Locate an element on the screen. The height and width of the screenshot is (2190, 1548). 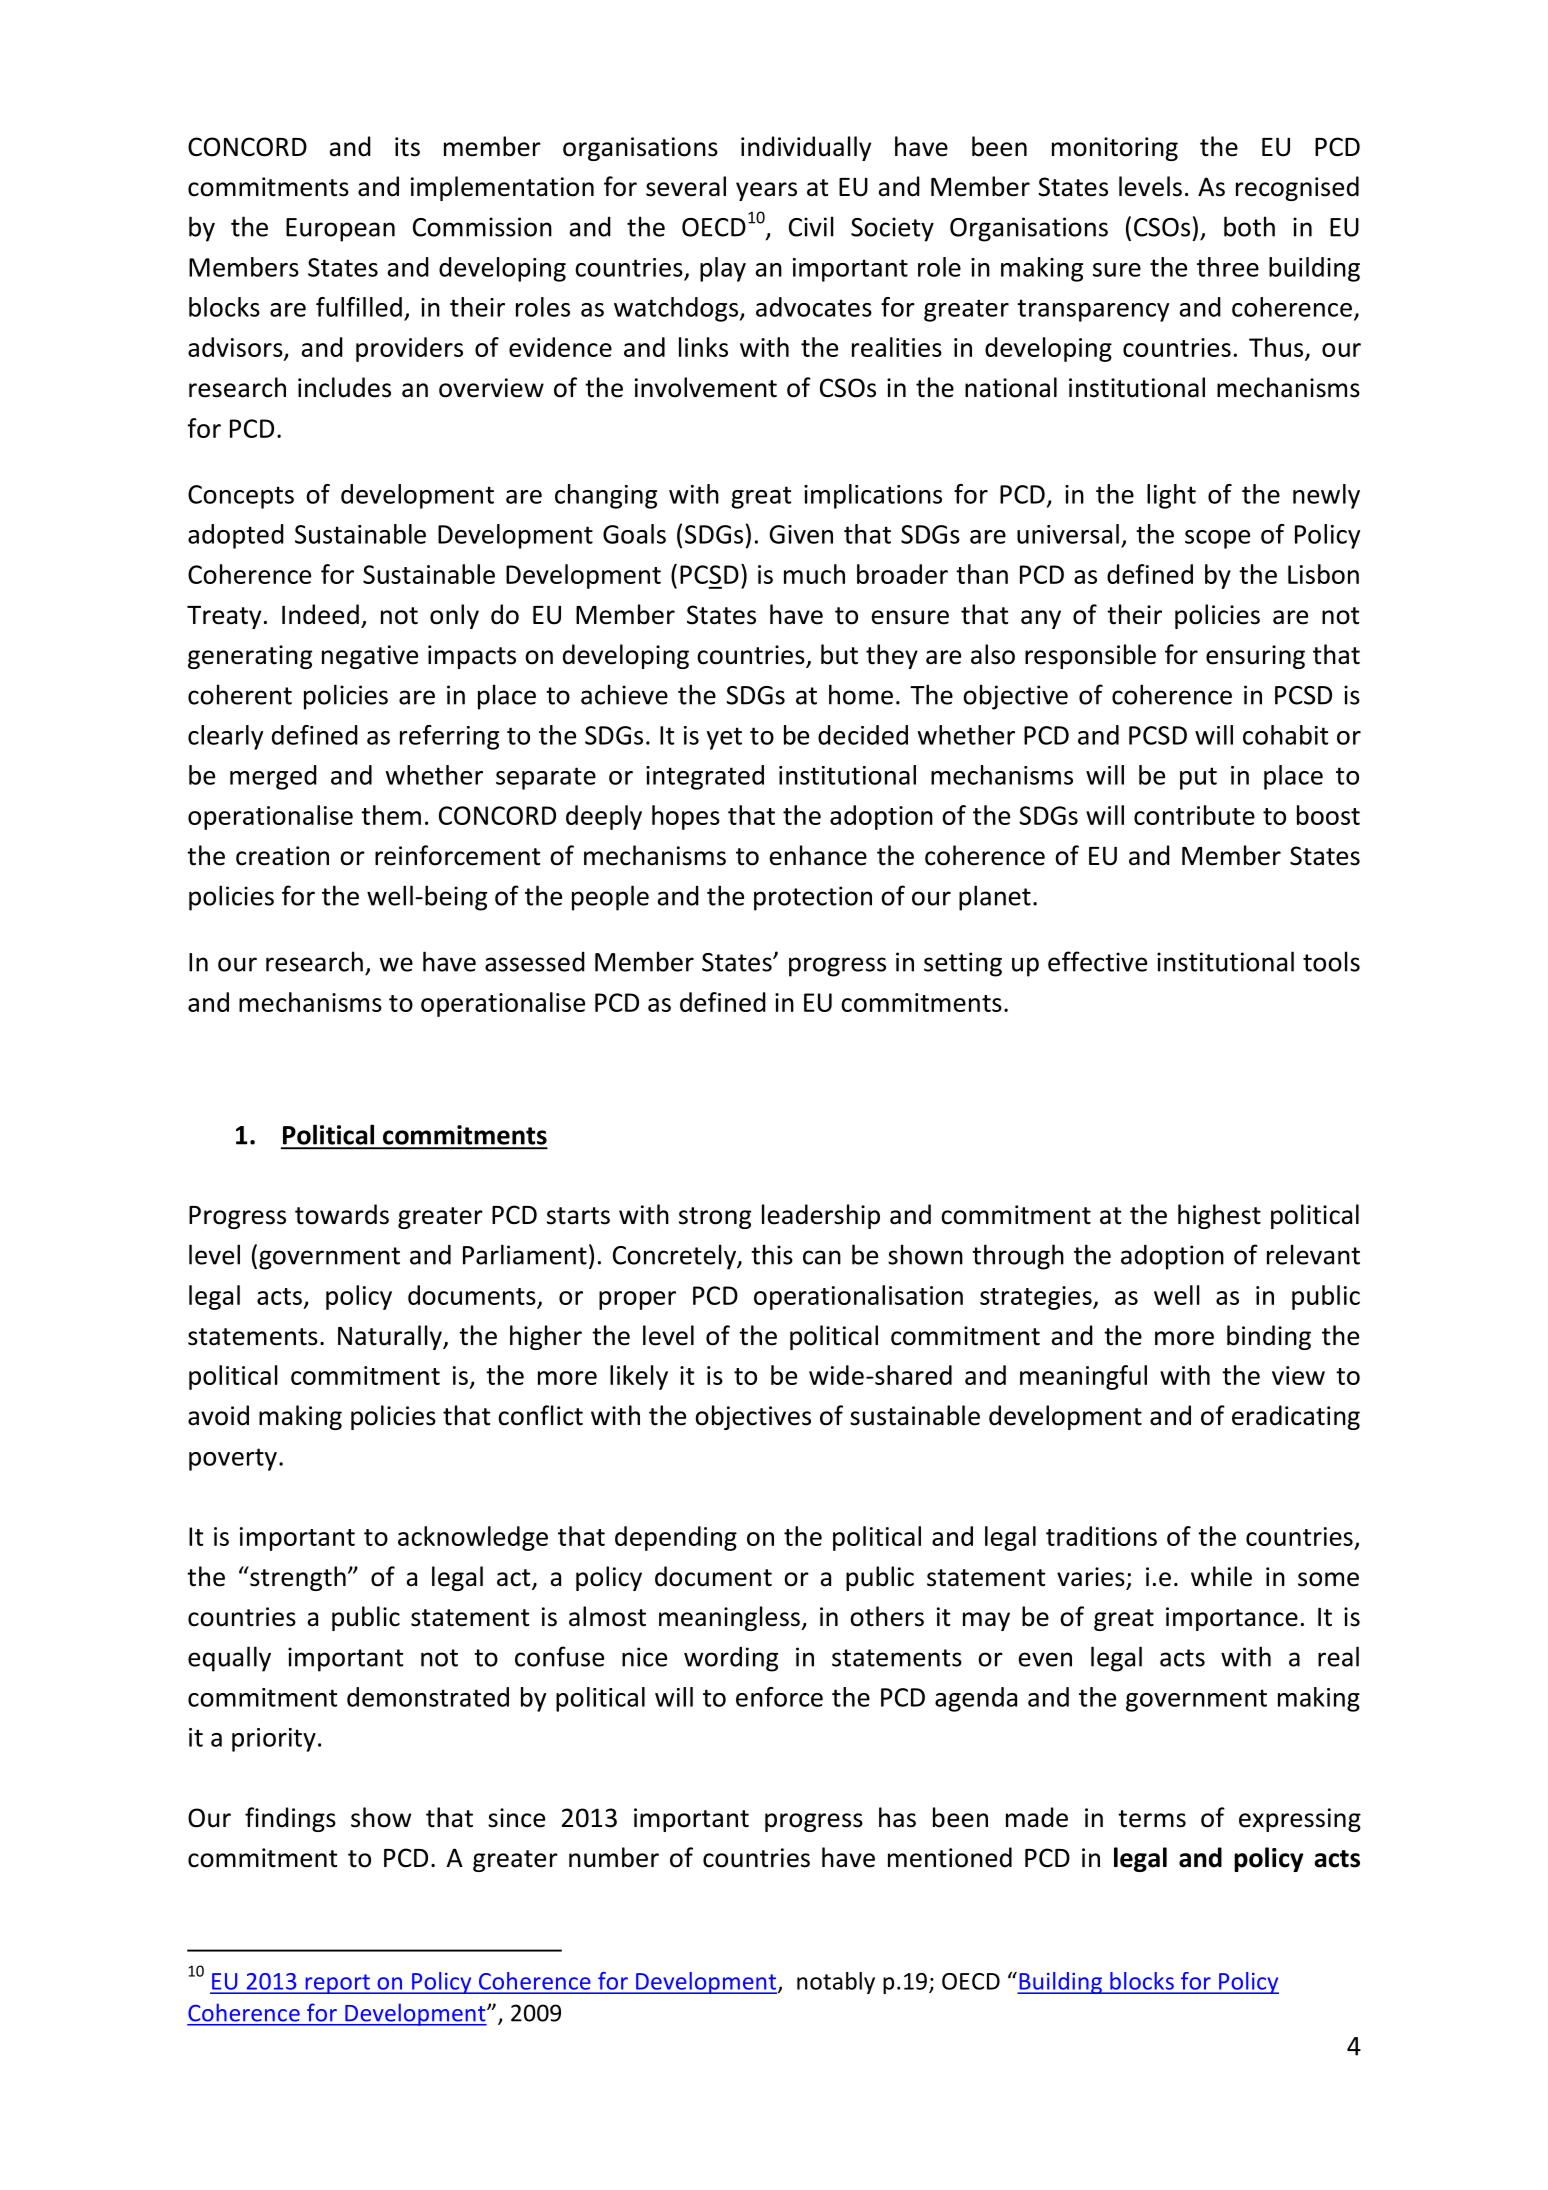
notably is located at coordinates (836, 1983).
